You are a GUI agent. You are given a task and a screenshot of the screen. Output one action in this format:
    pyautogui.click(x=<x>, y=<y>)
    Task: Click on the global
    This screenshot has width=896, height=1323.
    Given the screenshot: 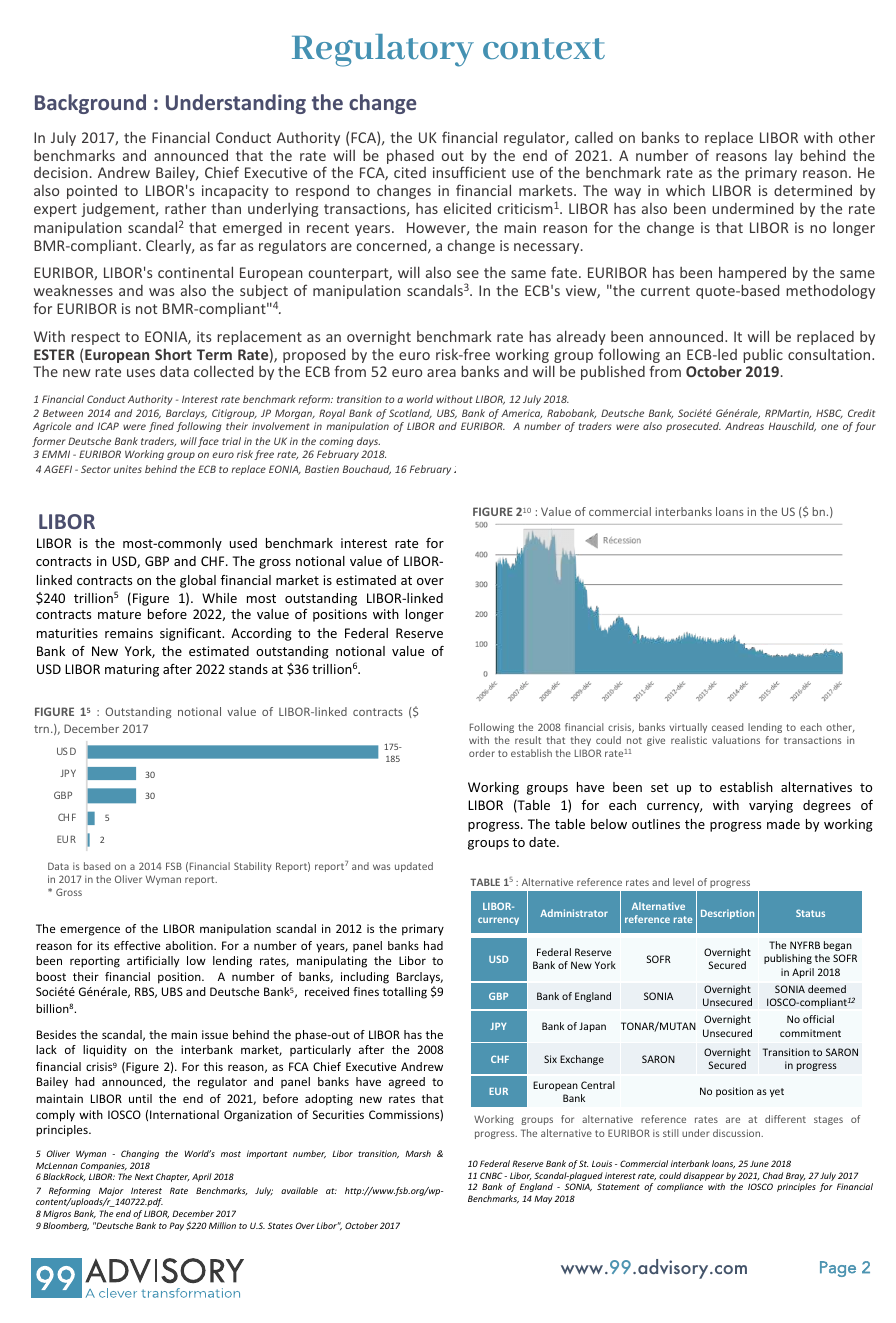 What is the action you would take?
    pyautogui.click(x=198, y=581)
